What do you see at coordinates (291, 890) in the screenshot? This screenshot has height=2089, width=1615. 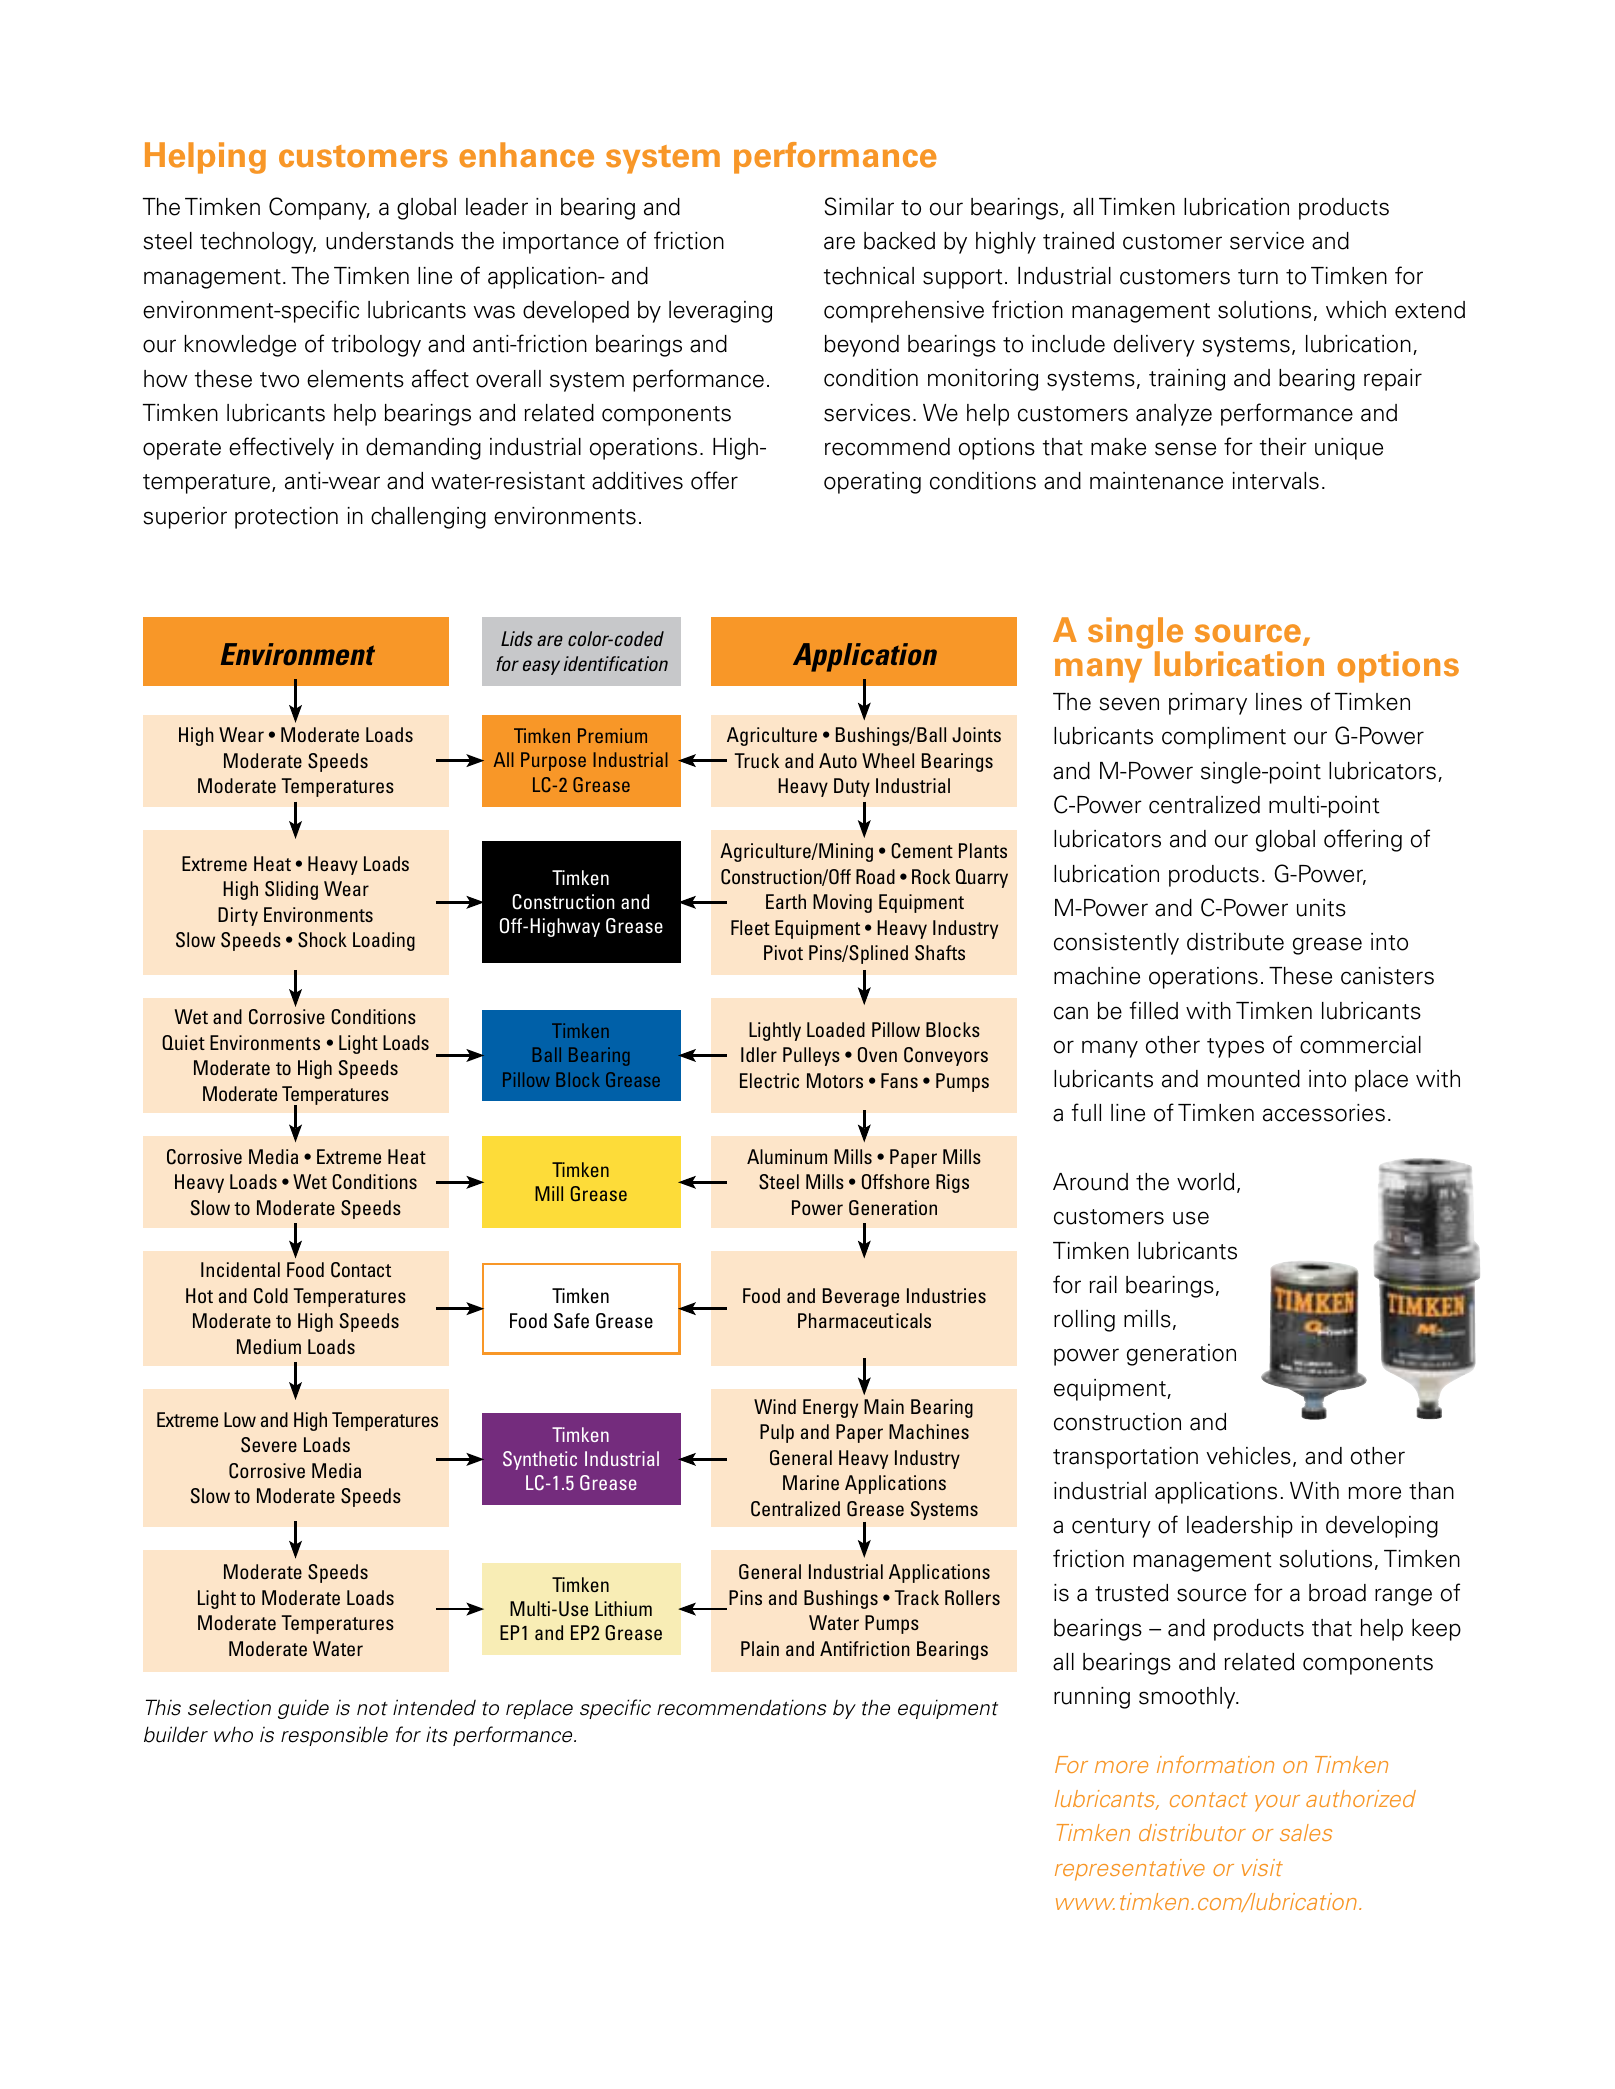 I see `Sliding` at bounding box center [291, 890].
